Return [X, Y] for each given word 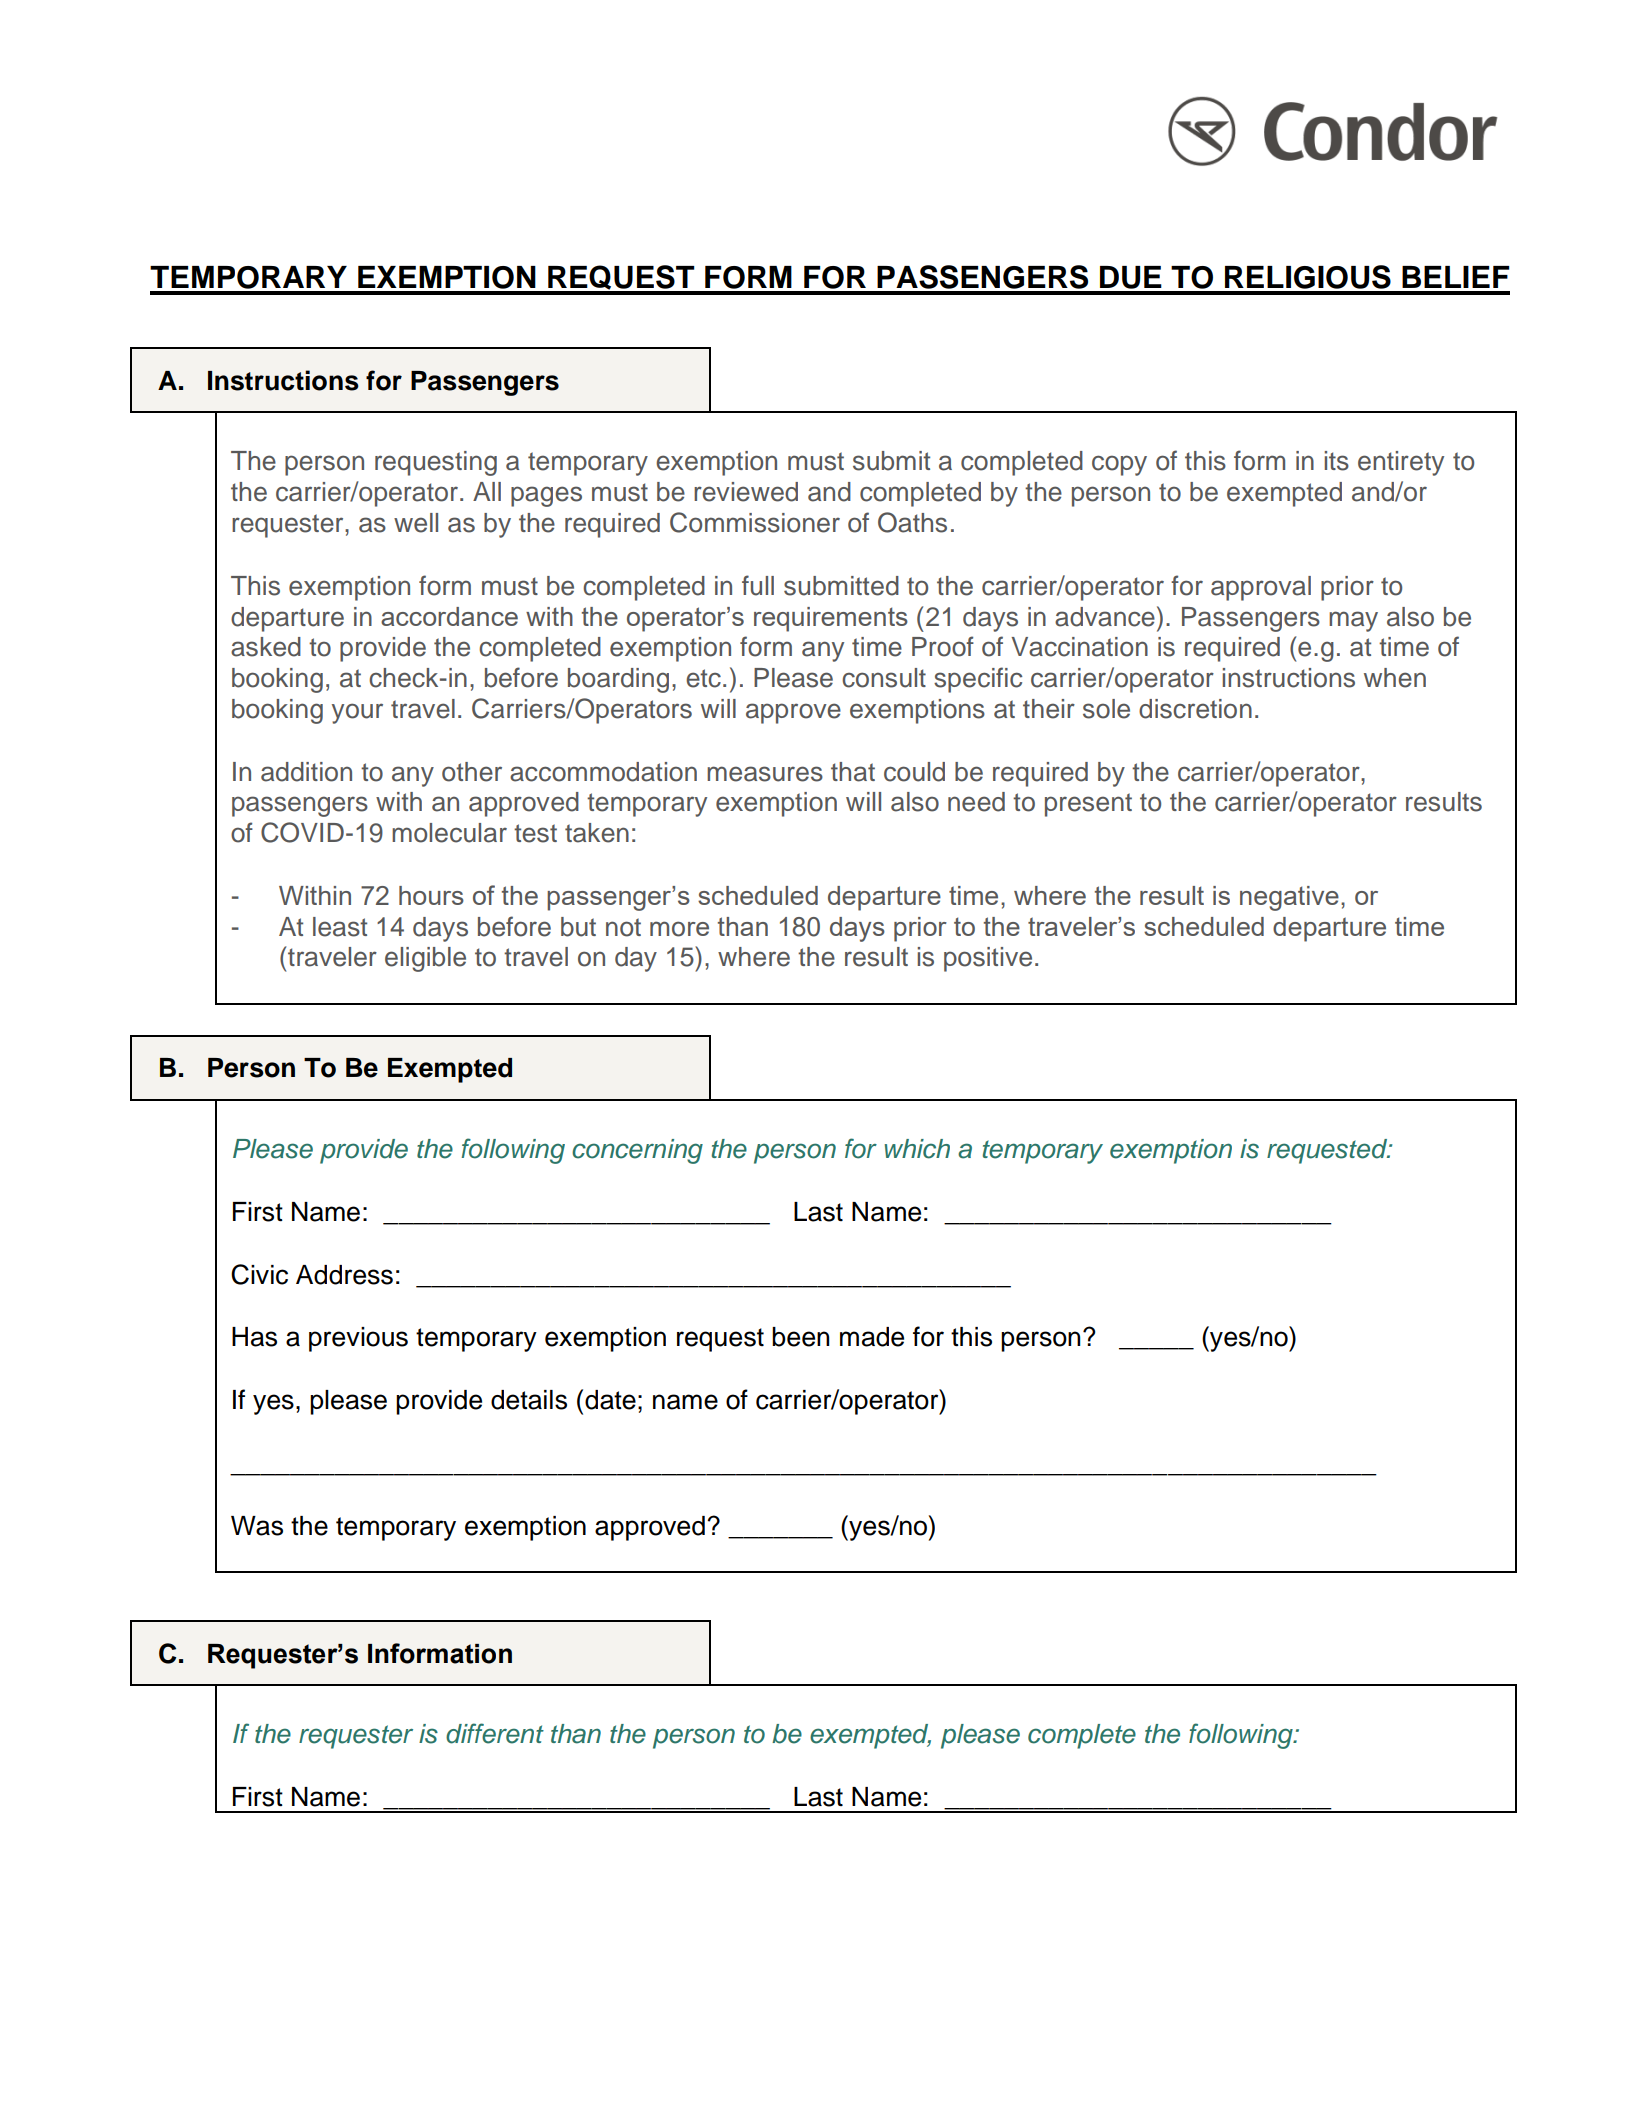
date [610, 1400]
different [495, 1733]
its [1336, 461]
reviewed [746, 492]
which [917, 1149]
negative [1289, 898]
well [416, 523]
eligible [425, 959]
